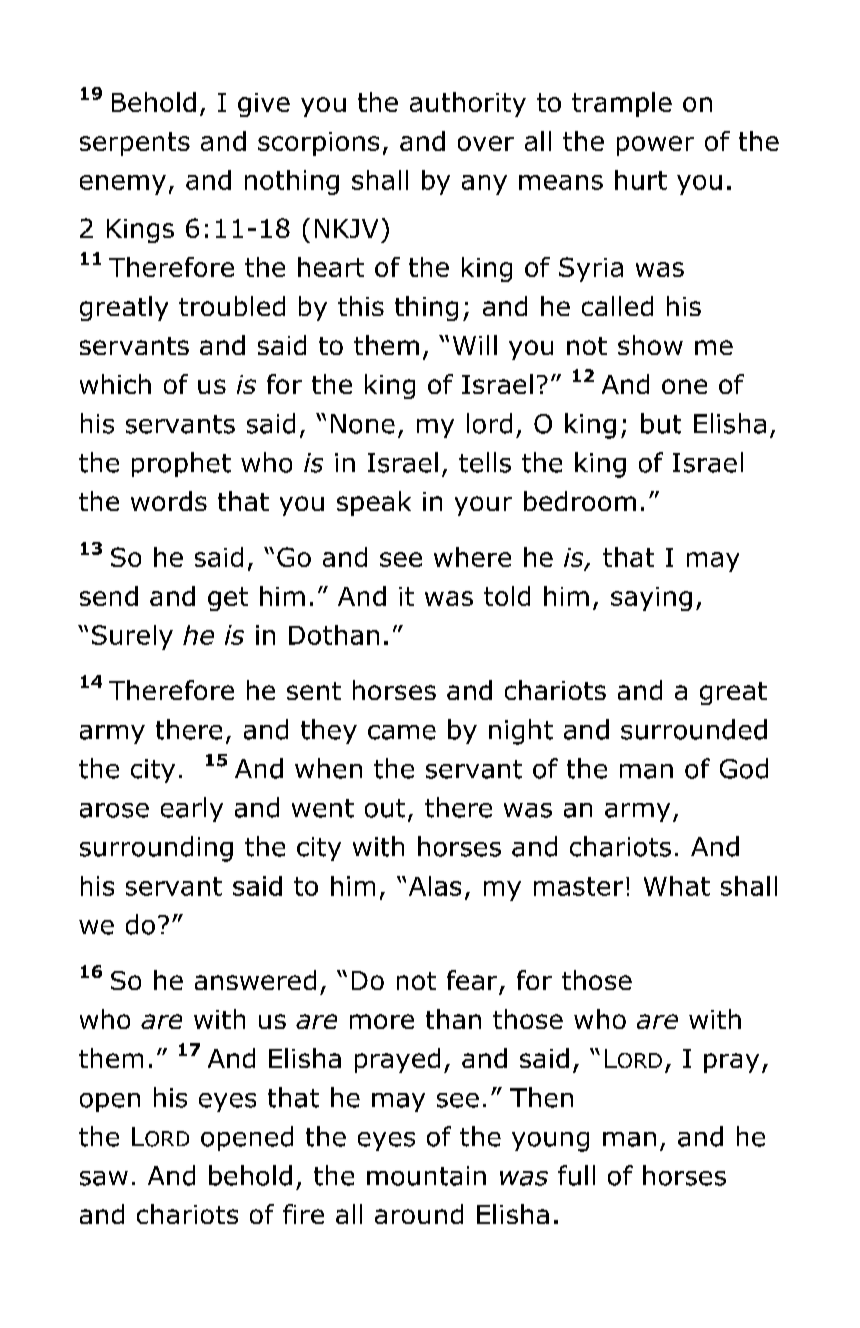 This screenshot has height=1328, width=860. I want to click on power, so click(655, 146).
